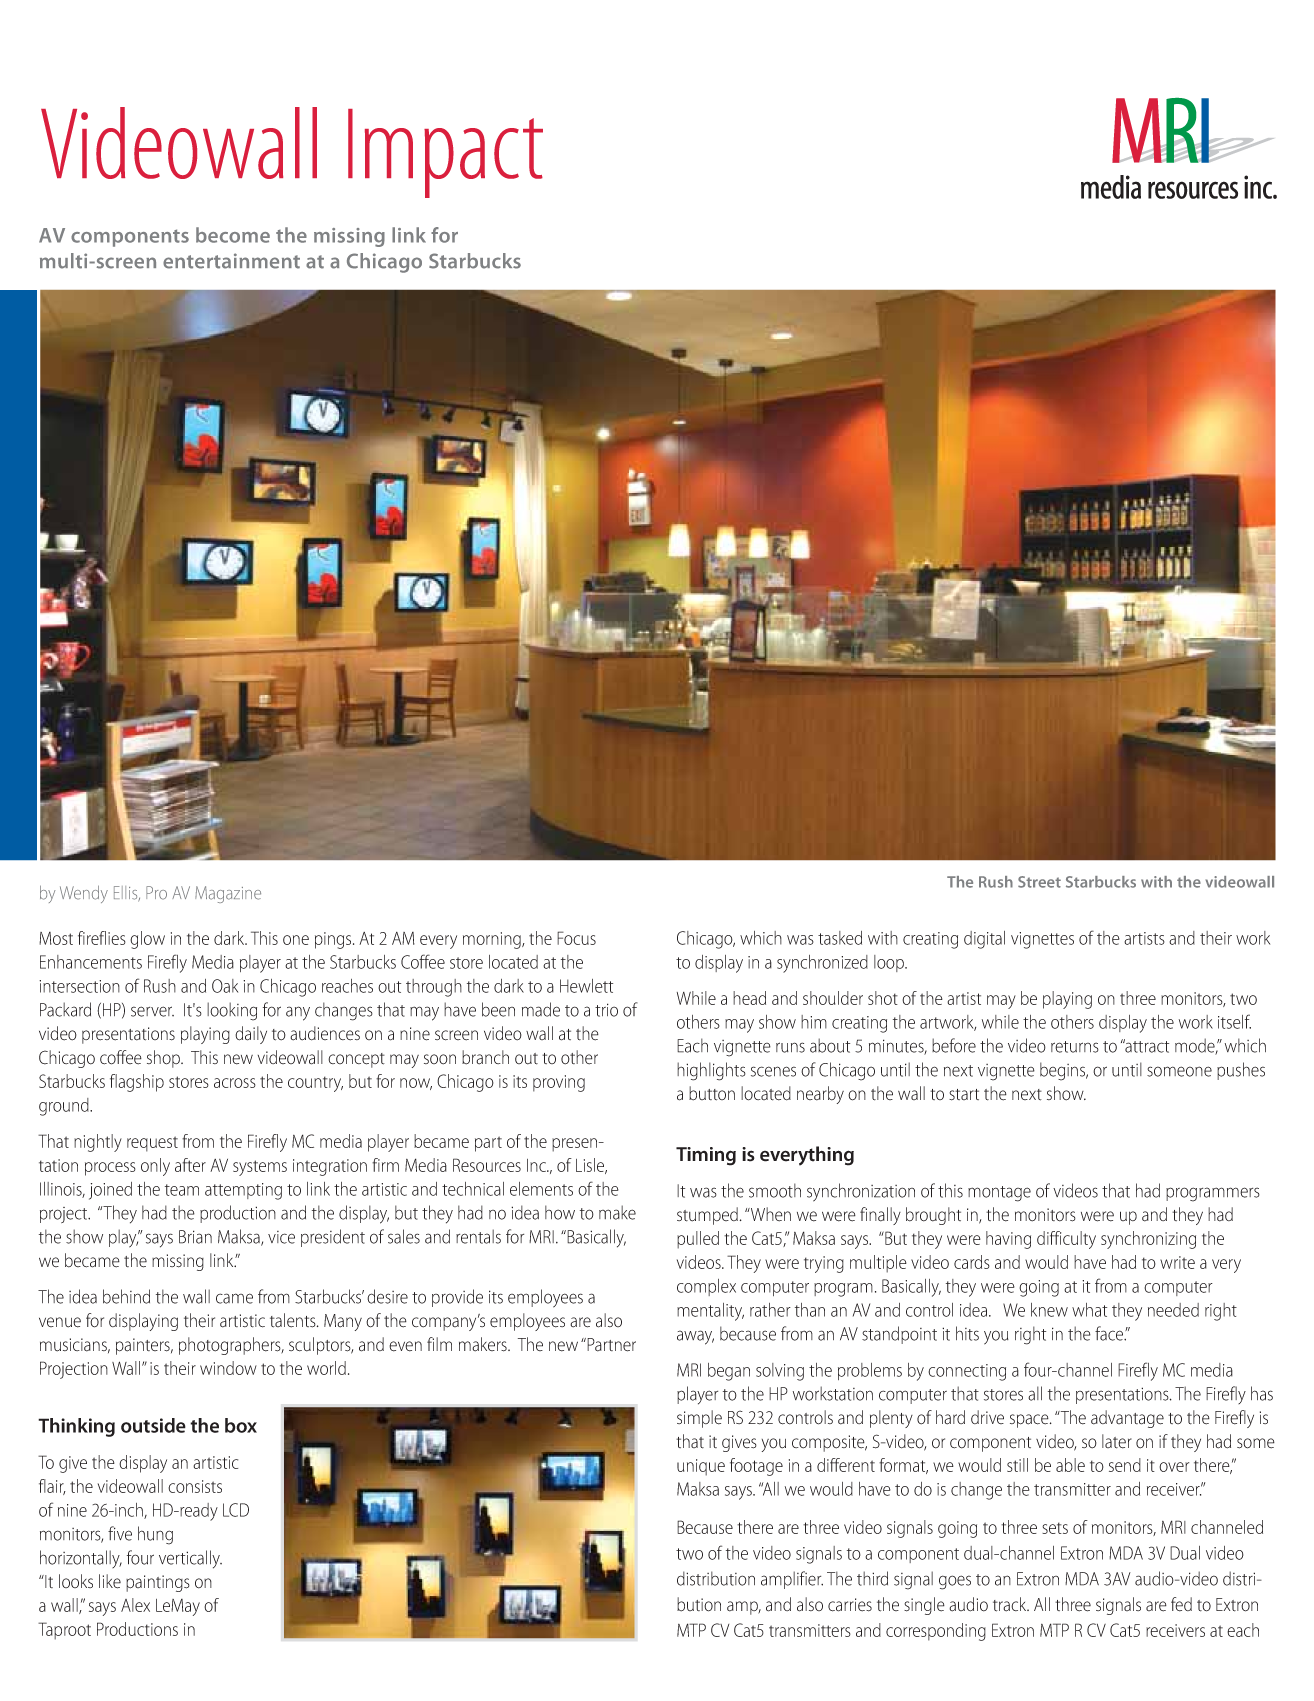 The image size is (1314, 1701). I want to click on Magazine, so click(228, 894).
